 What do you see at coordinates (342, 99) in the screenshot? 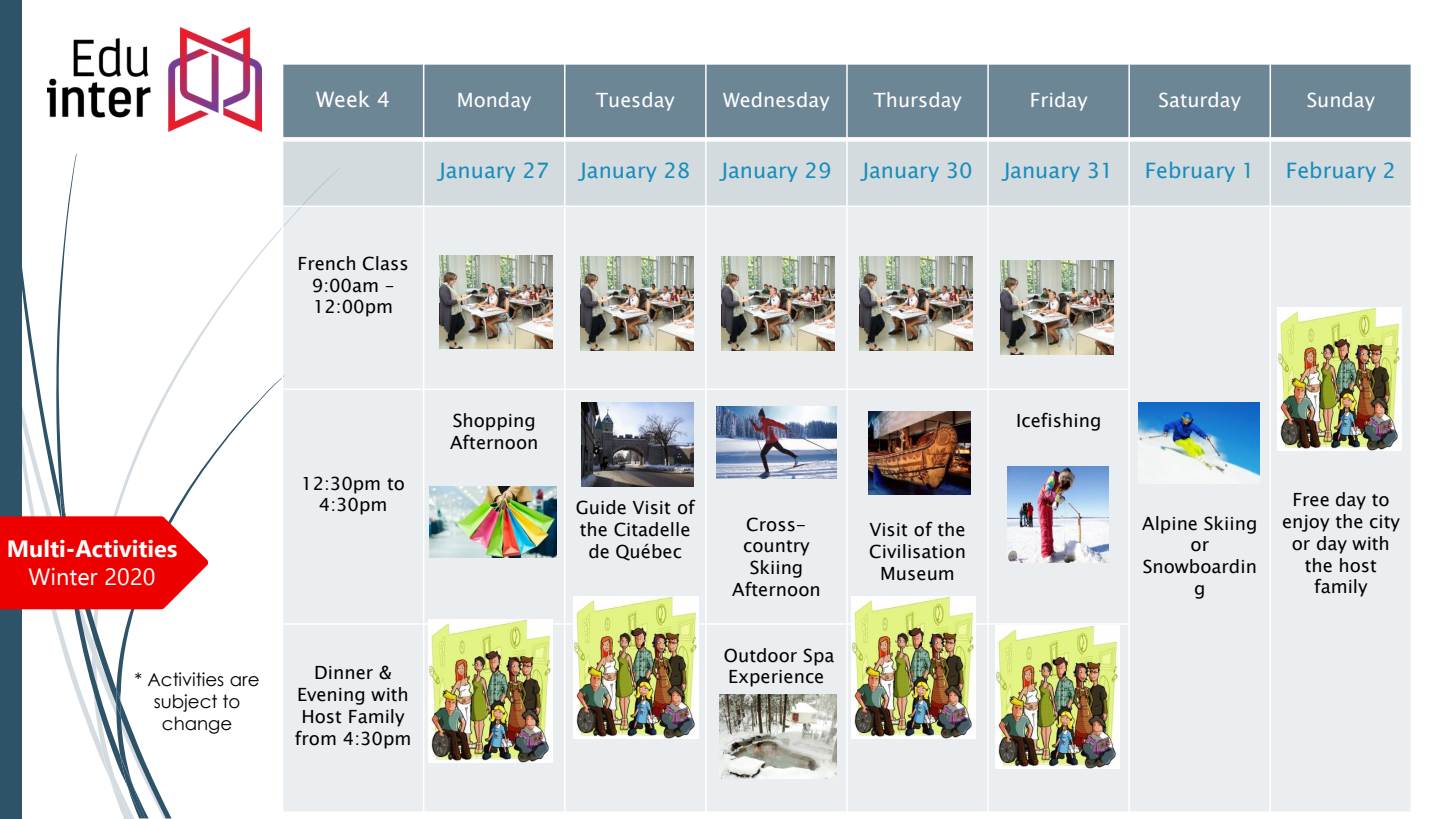
I see `Week` at bounding box center [342, 99].
